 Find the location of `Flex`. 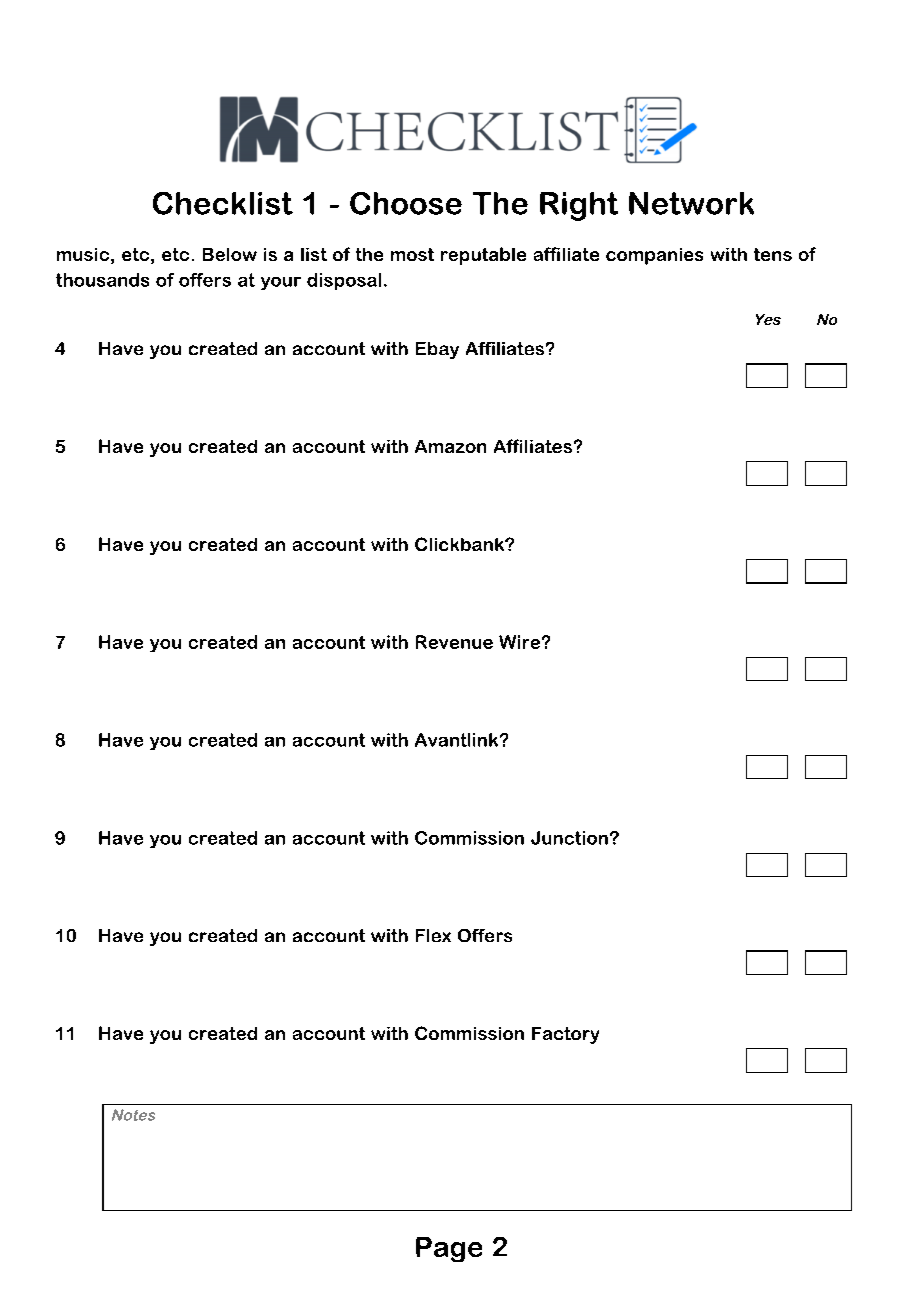

Flex is located at coordinates (433, 935).
